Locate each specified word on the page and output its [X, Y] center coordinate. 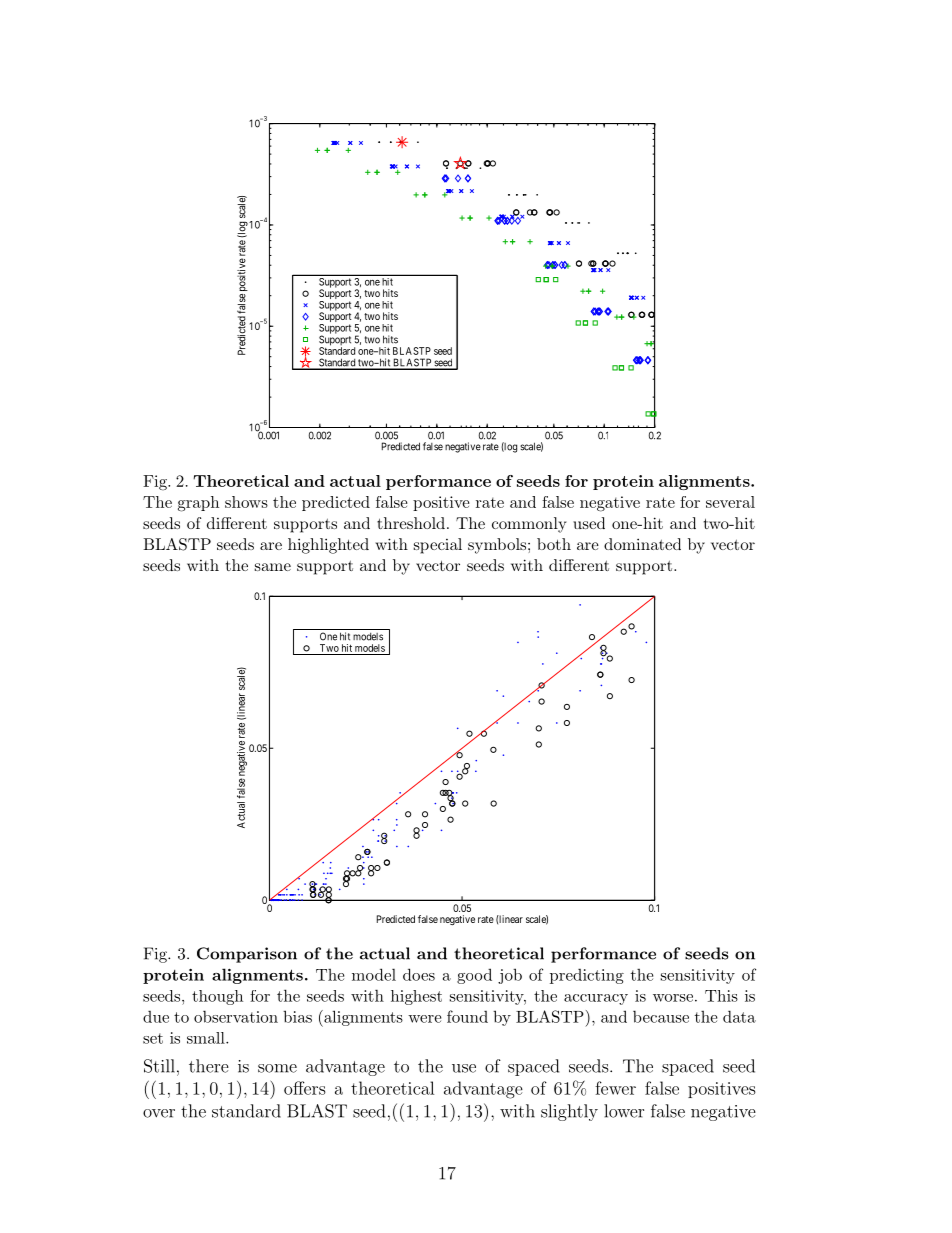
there [209, 1066]
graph [198, 504]
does [419, 974]
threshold [411, 523]
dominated [642, 544]
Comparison [247, 955]
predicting [587, 976]
